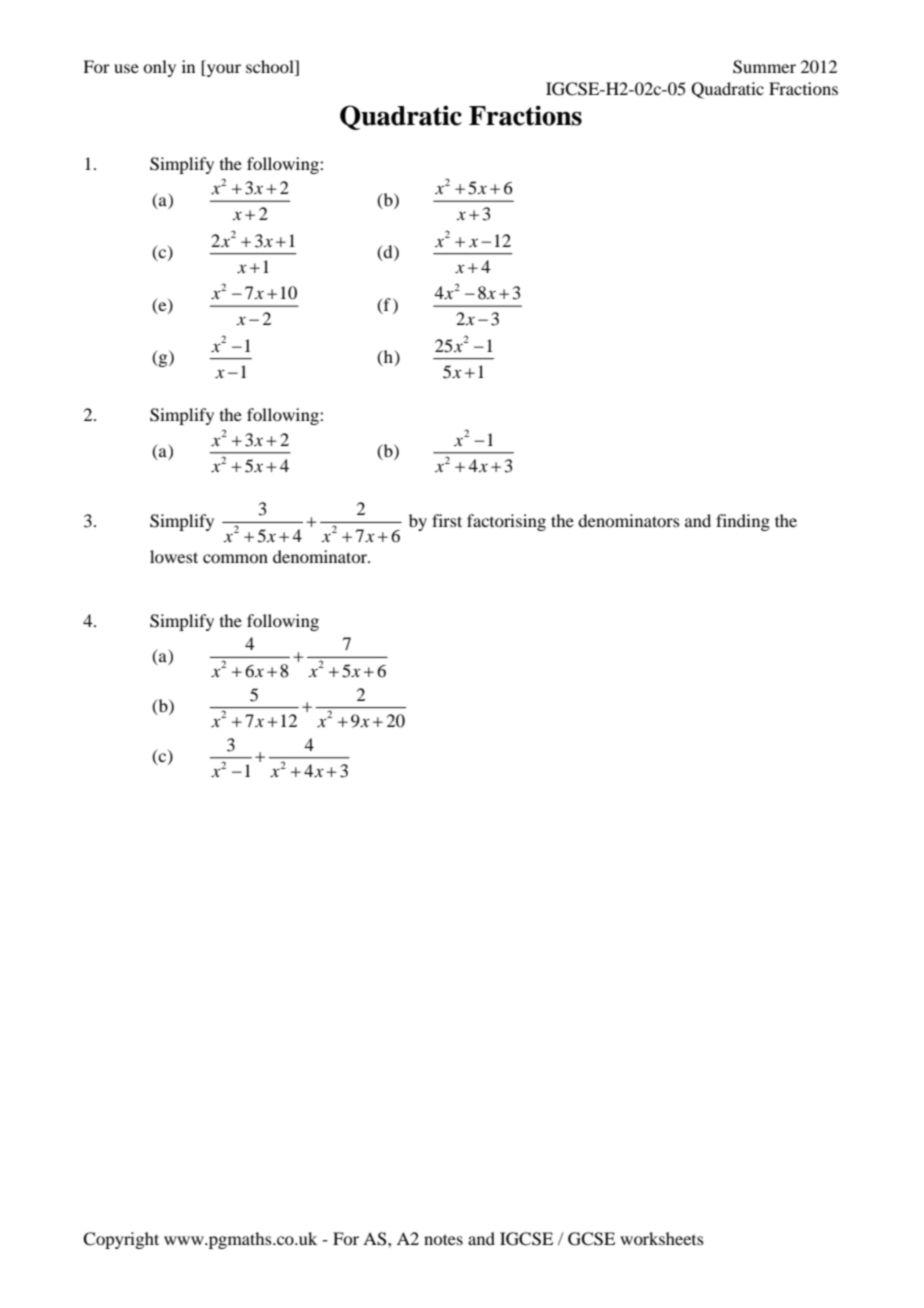  I want to click on your, so click(223, 70).
